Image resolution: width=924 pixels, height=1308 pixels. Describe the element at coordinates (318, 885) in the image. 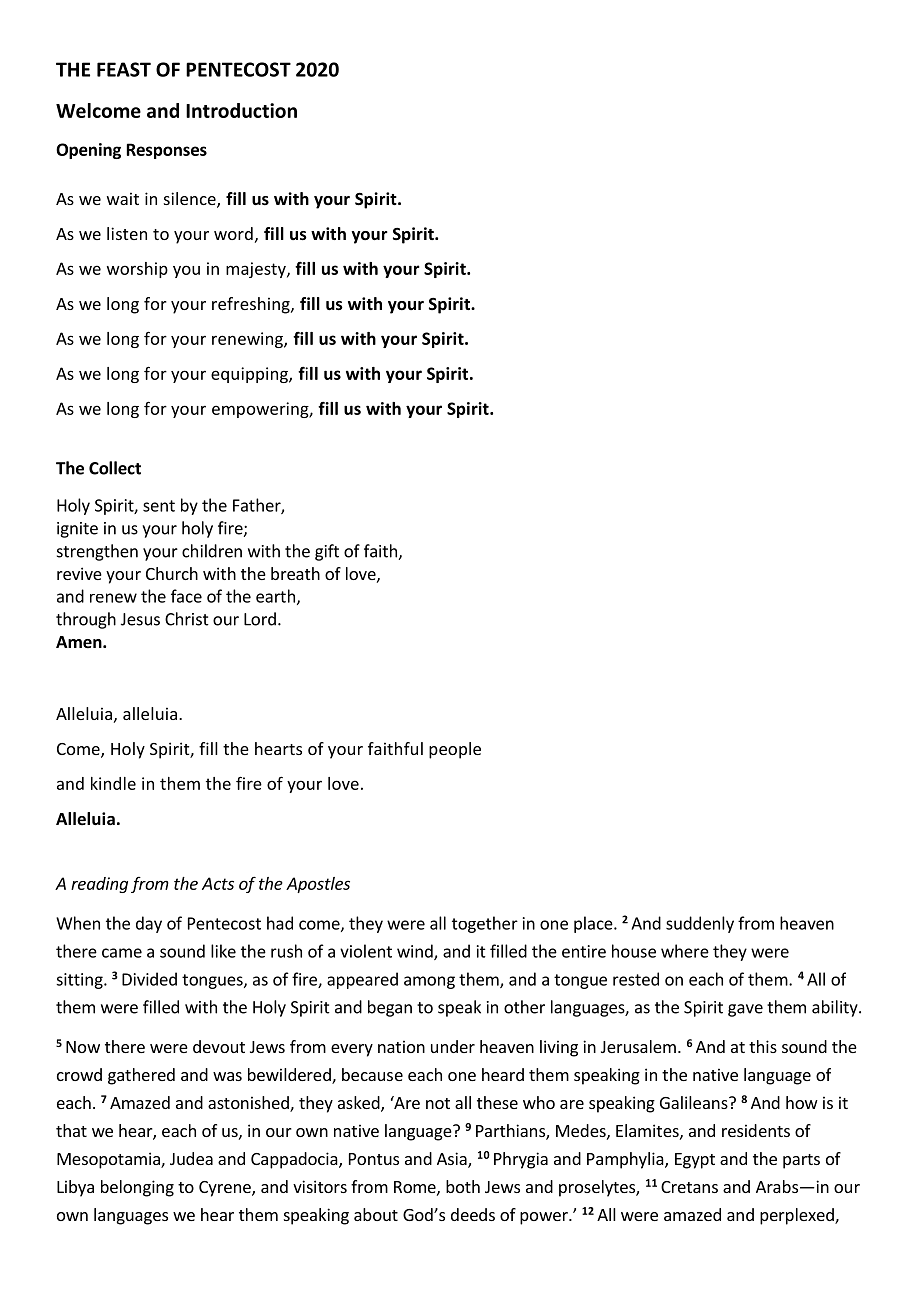

I see `Apostles` at that location.
